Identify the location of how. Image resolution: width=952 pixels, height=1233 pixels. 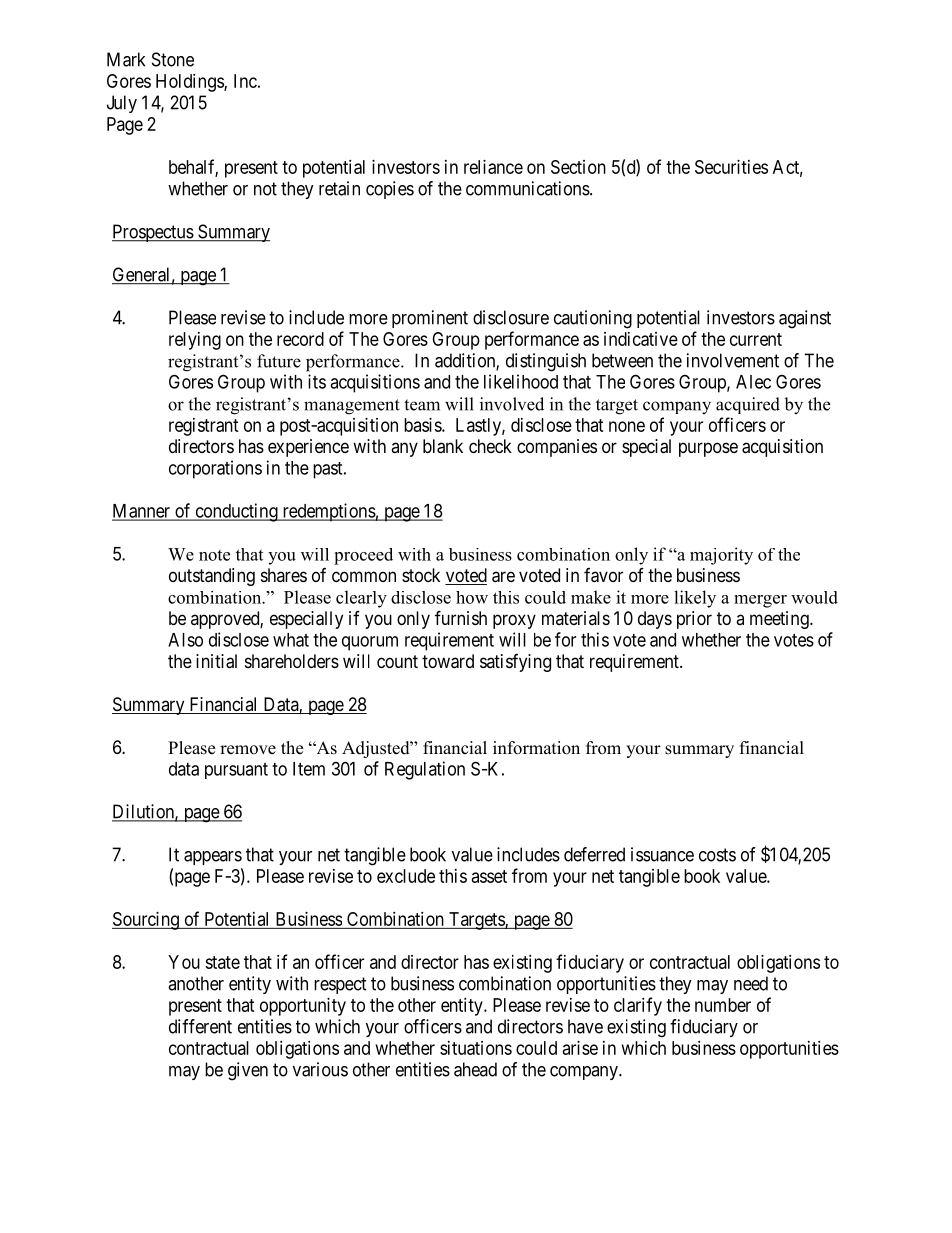
(472, 597).
